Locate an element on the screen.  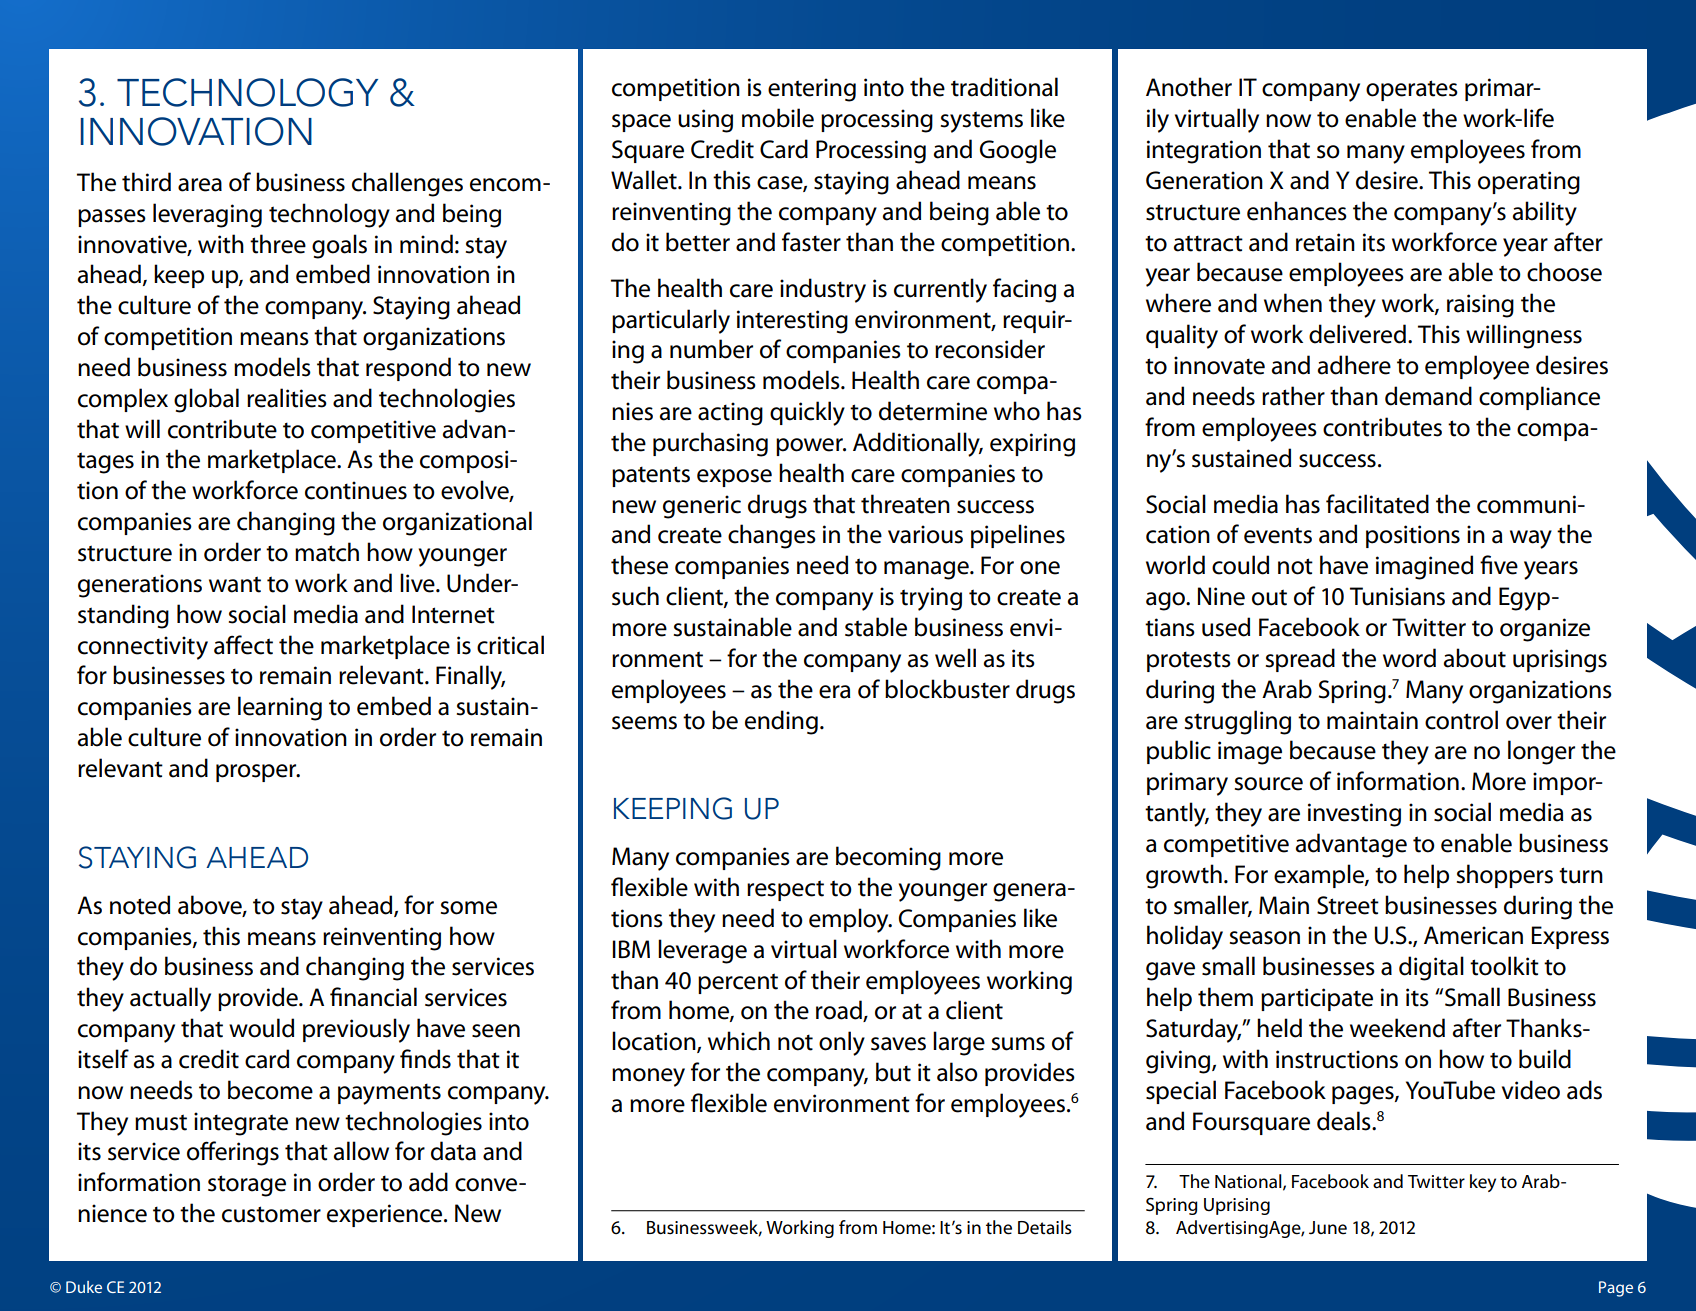
area is located at coordinates (200, 185).
